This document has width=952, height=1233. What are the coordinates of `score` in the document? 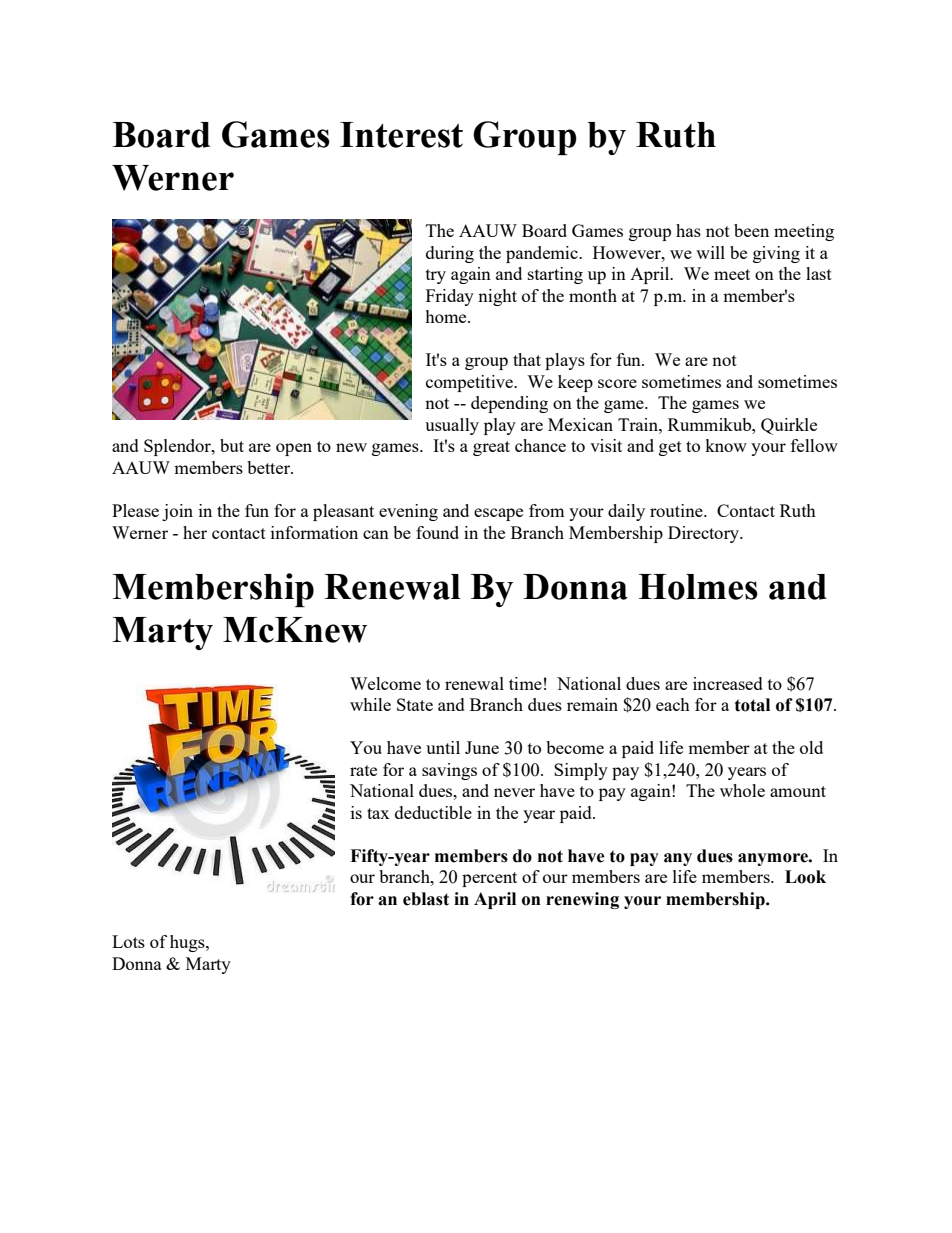 It's located at (617, 383).
